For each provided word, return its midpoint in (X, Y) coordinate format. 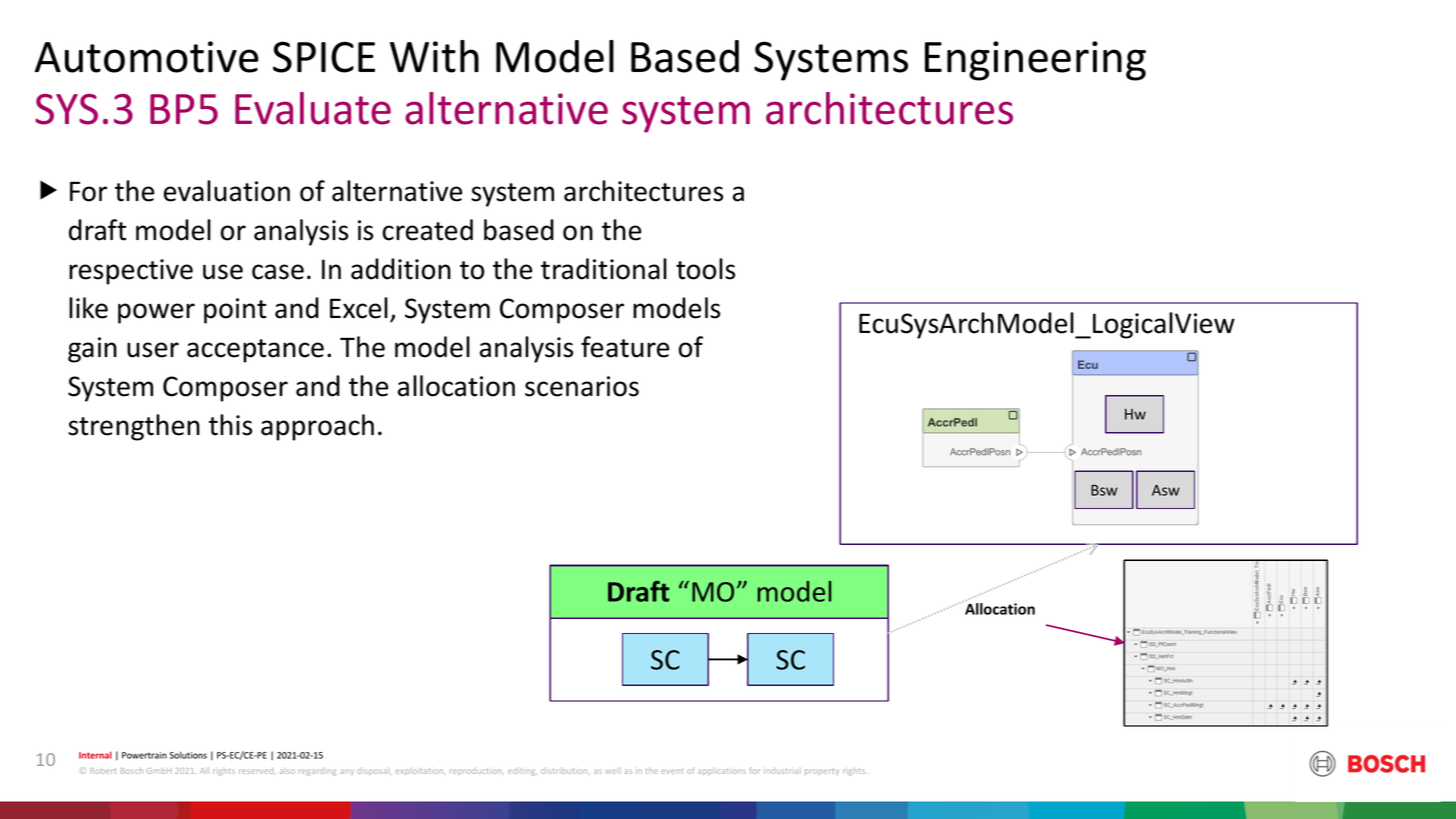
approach (317, 427)
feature (625, 347)
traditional (604, 269)
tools (705, 269)
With (434, 56)
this (230, 425)
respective (131, 272)
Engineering (1035, 61)
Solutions (188, 755)
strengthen (134, 427)
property (822, 772)
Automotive (147, 57)
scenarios (582, 386)
